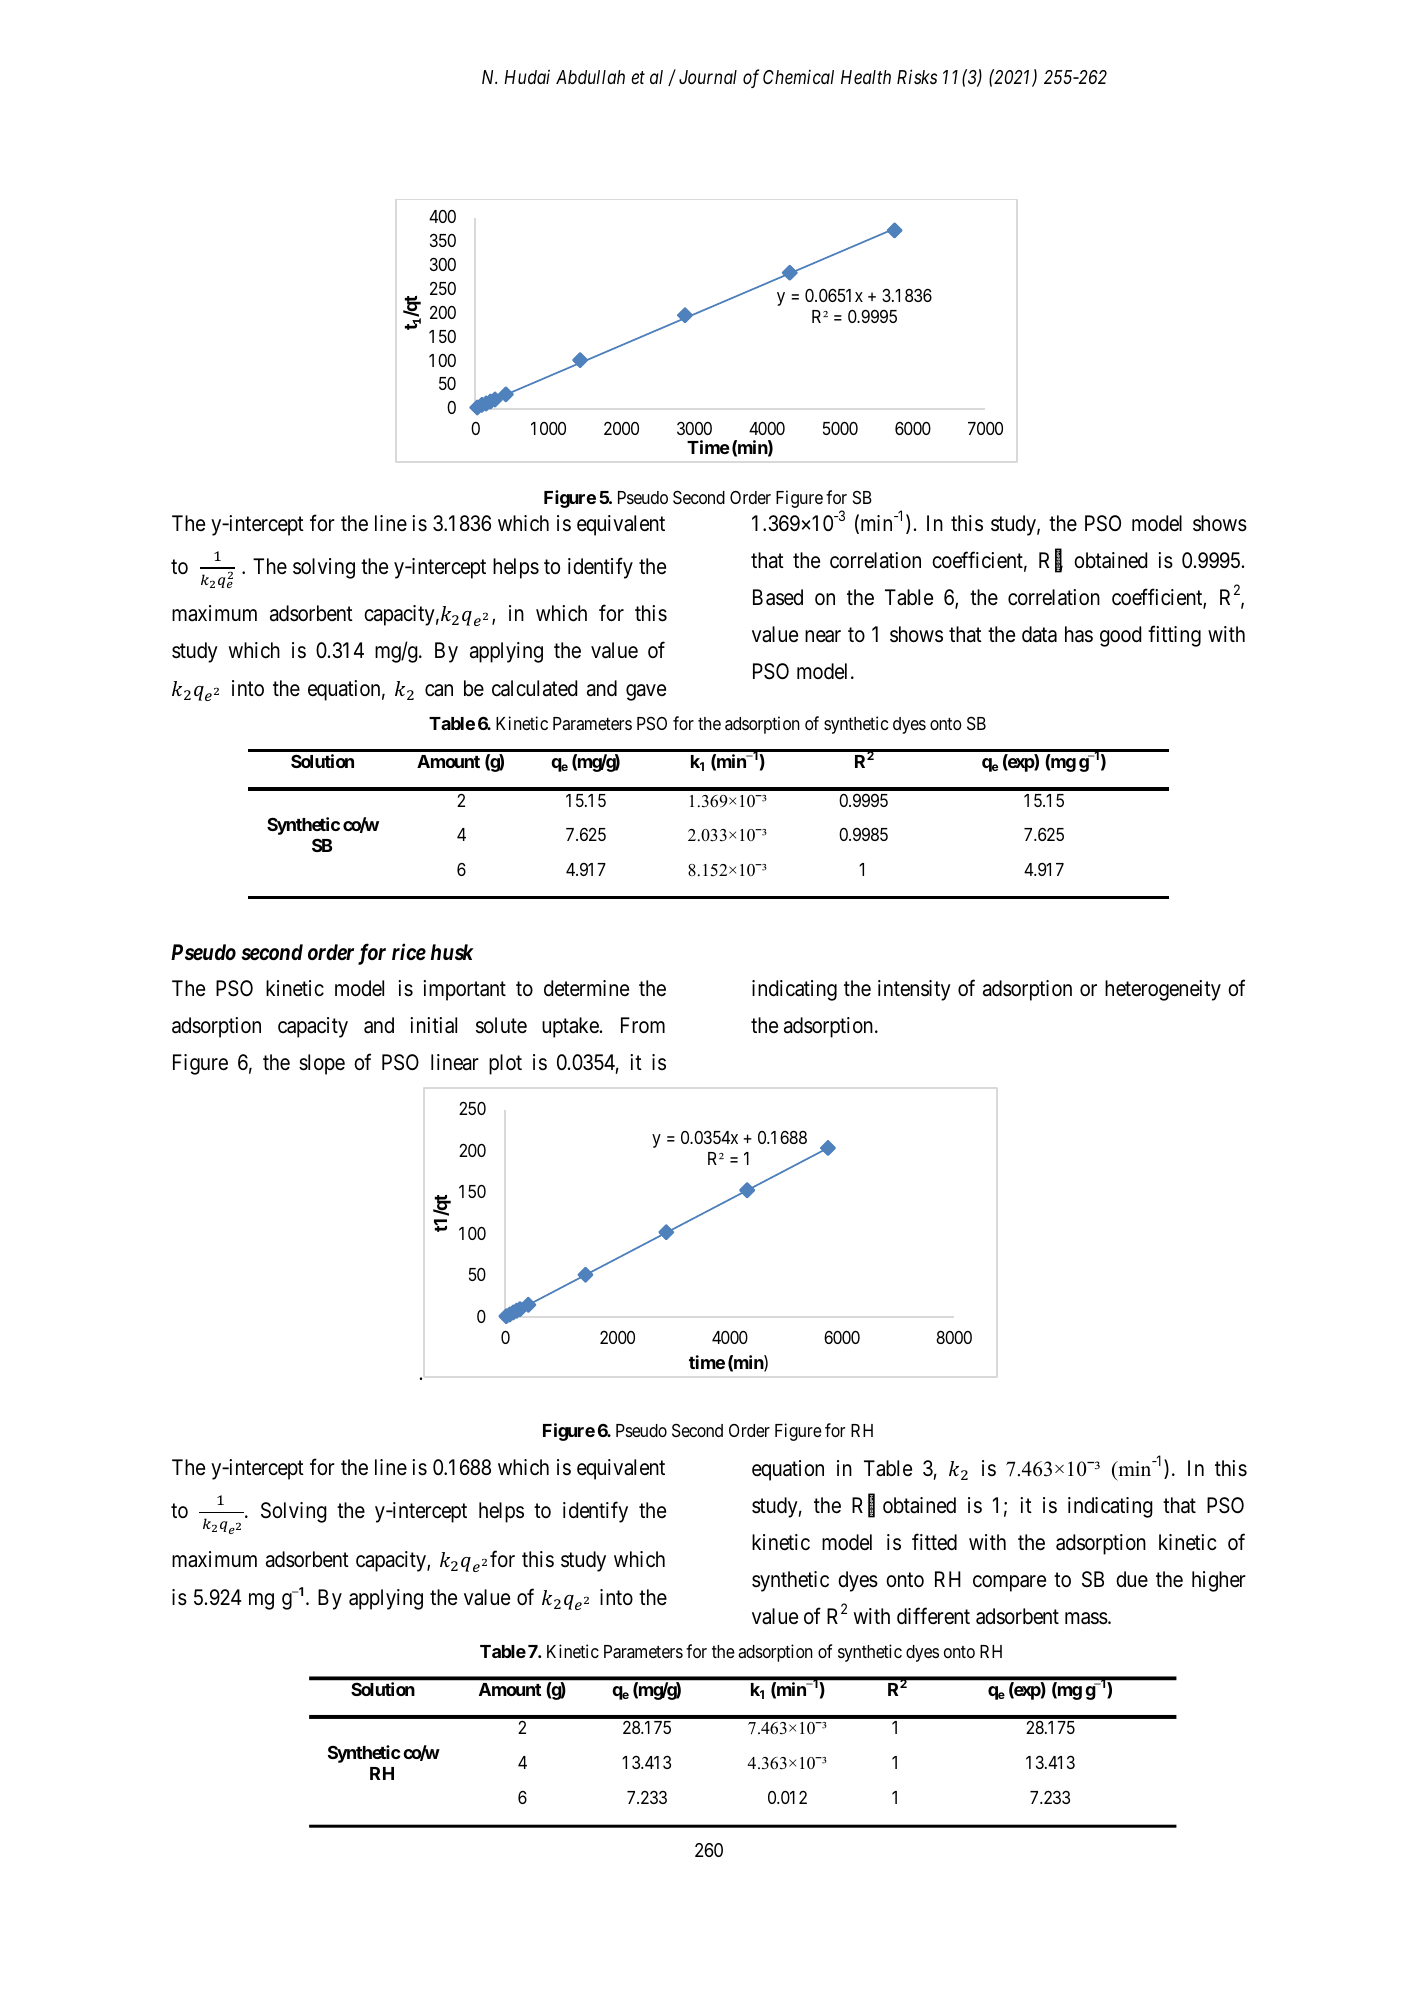 This image has height=2004, width=1417. I want to click on Based, so click(778, 597).
